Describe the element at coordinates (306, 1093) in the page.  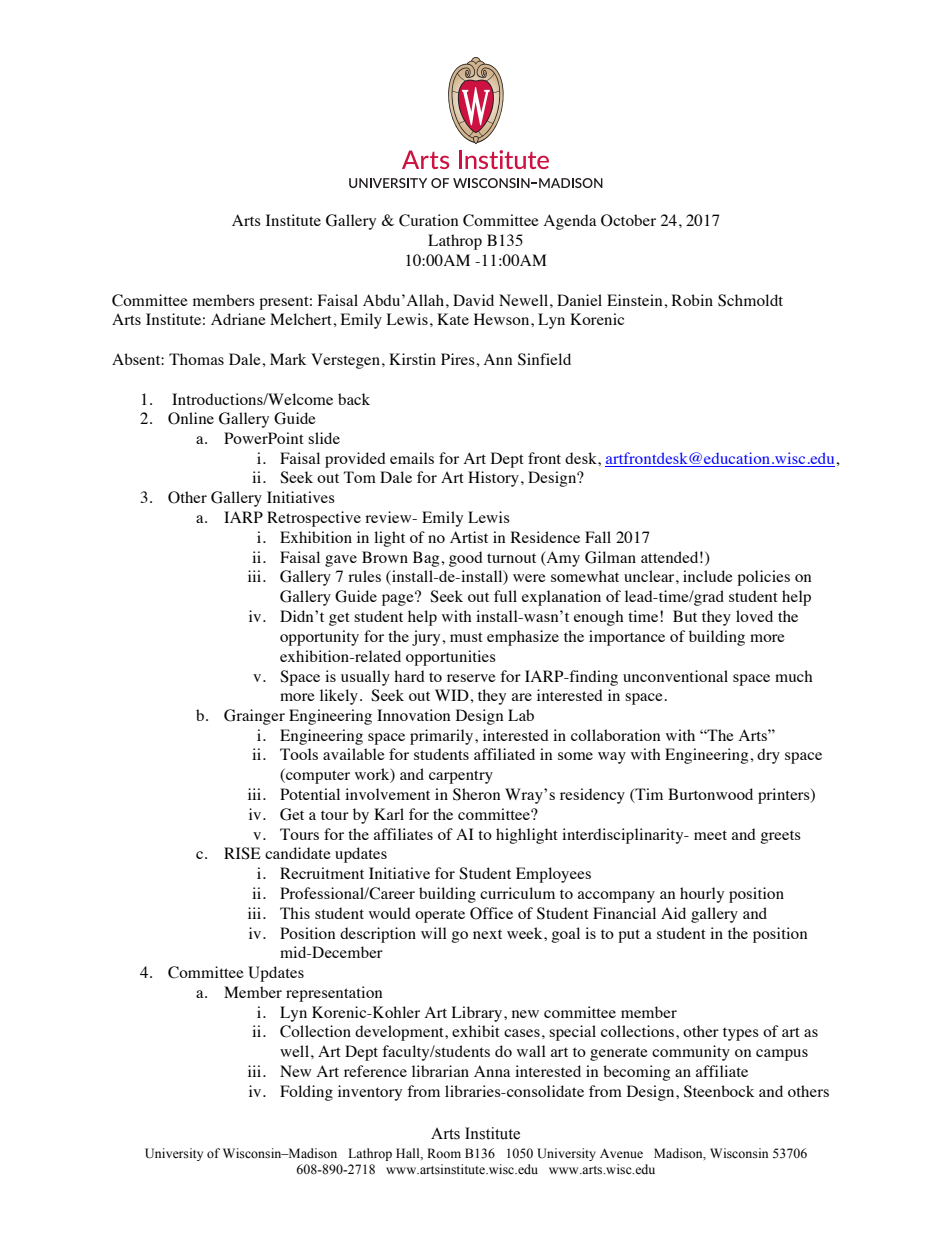
I see `Folding` at that location.
